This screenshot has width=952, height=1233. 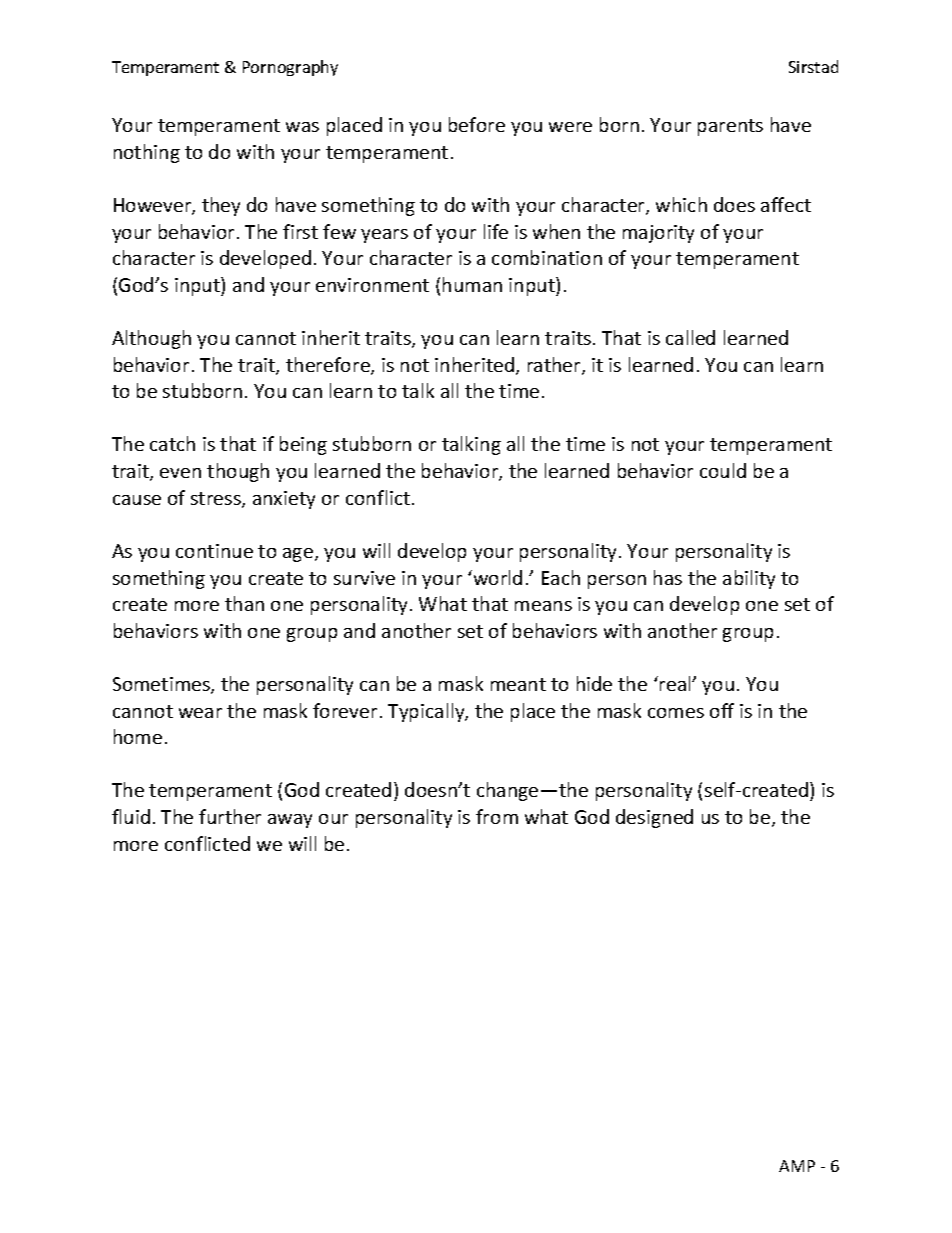 I want to click on catch, so click(x=172, y=443).
